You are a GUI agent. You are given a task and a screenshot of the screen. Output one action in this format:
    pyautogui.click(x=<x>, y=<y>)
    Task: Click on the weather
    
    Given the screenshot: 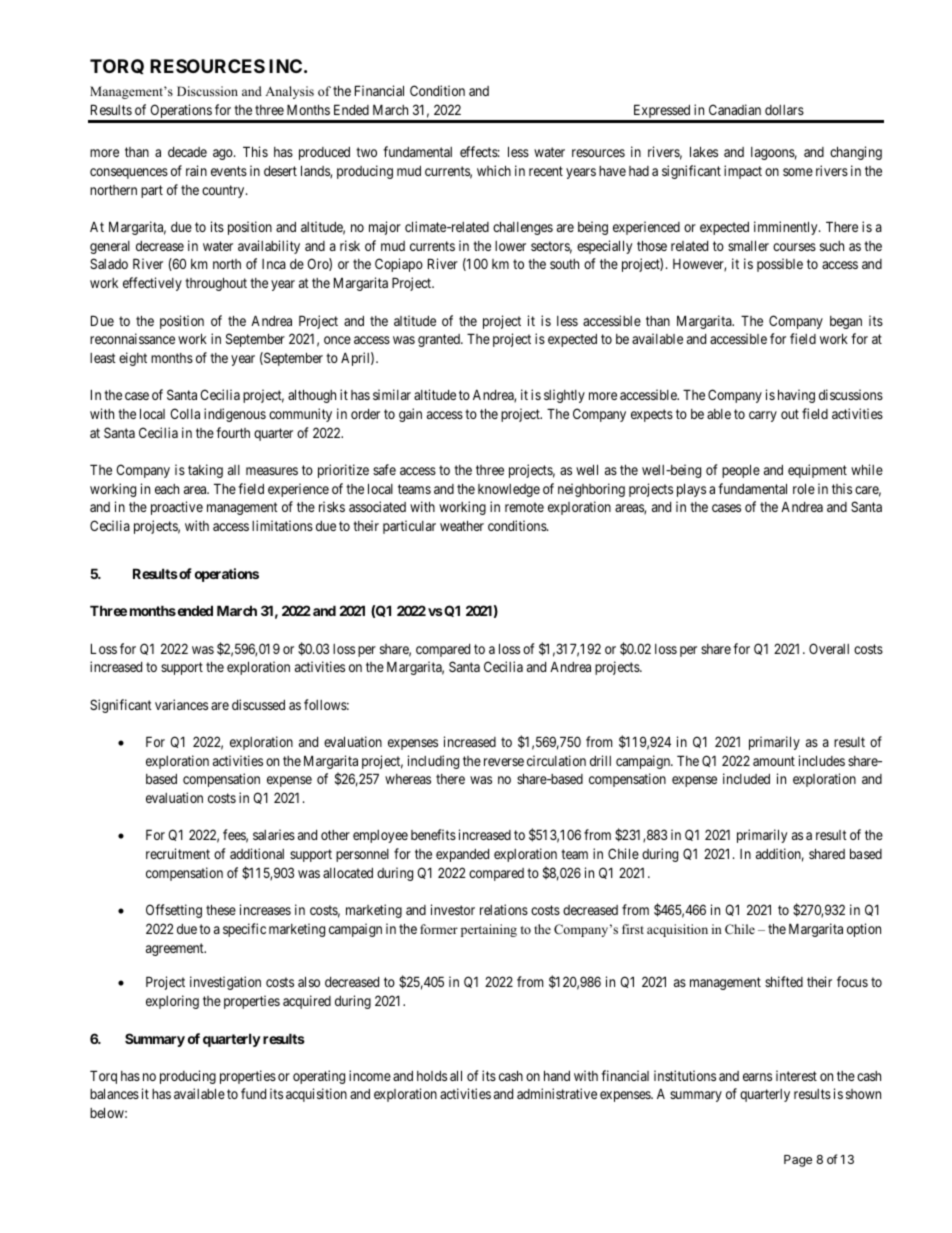 What is the action you would take?
    pyautogui.click(x=462, y=525)
